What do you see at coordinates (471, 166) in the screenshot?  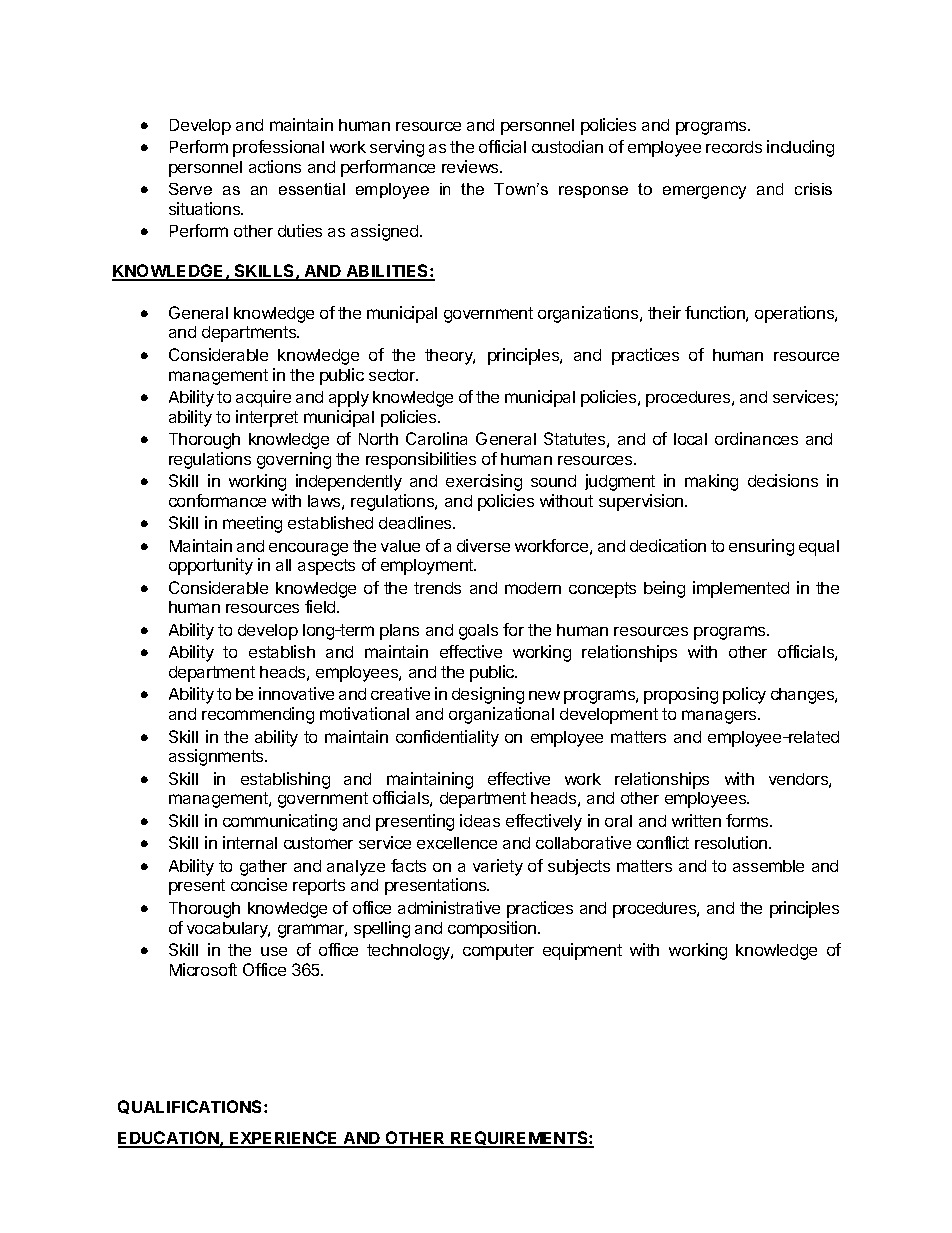 I see `reviews` at bounding box center [471, 166].
